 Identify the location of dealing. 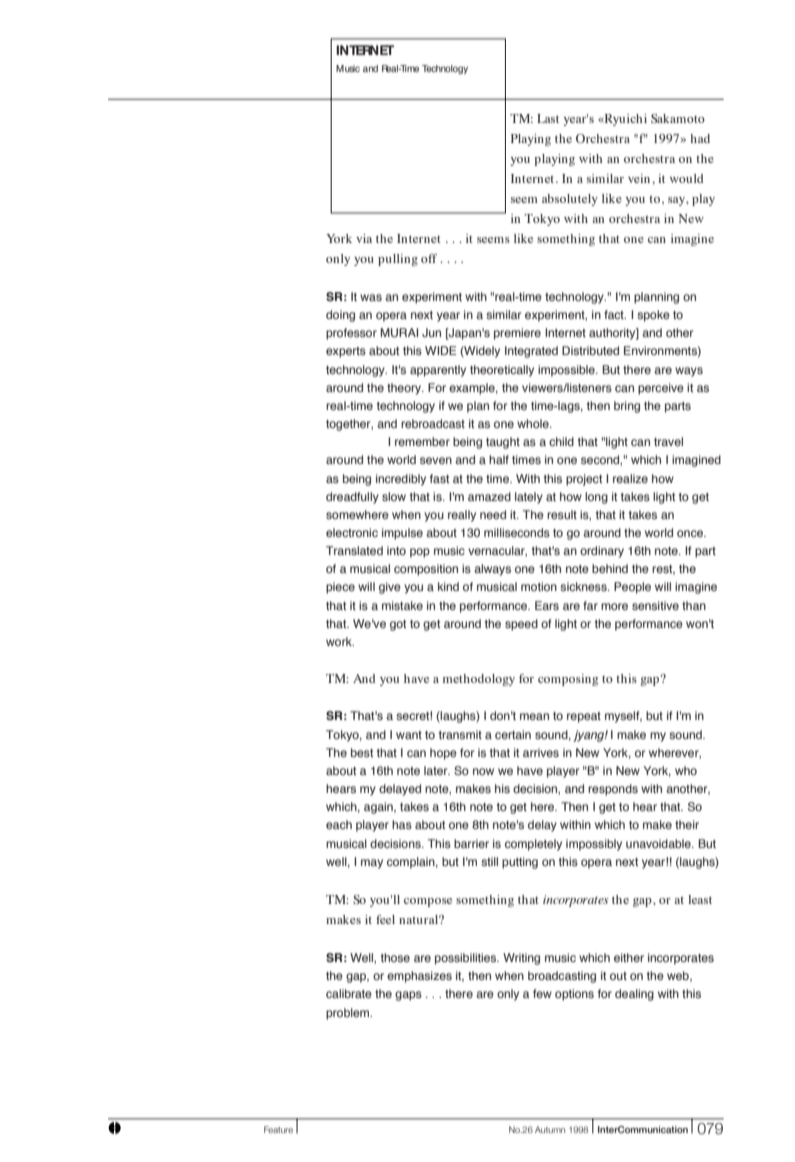
(634, 995).
